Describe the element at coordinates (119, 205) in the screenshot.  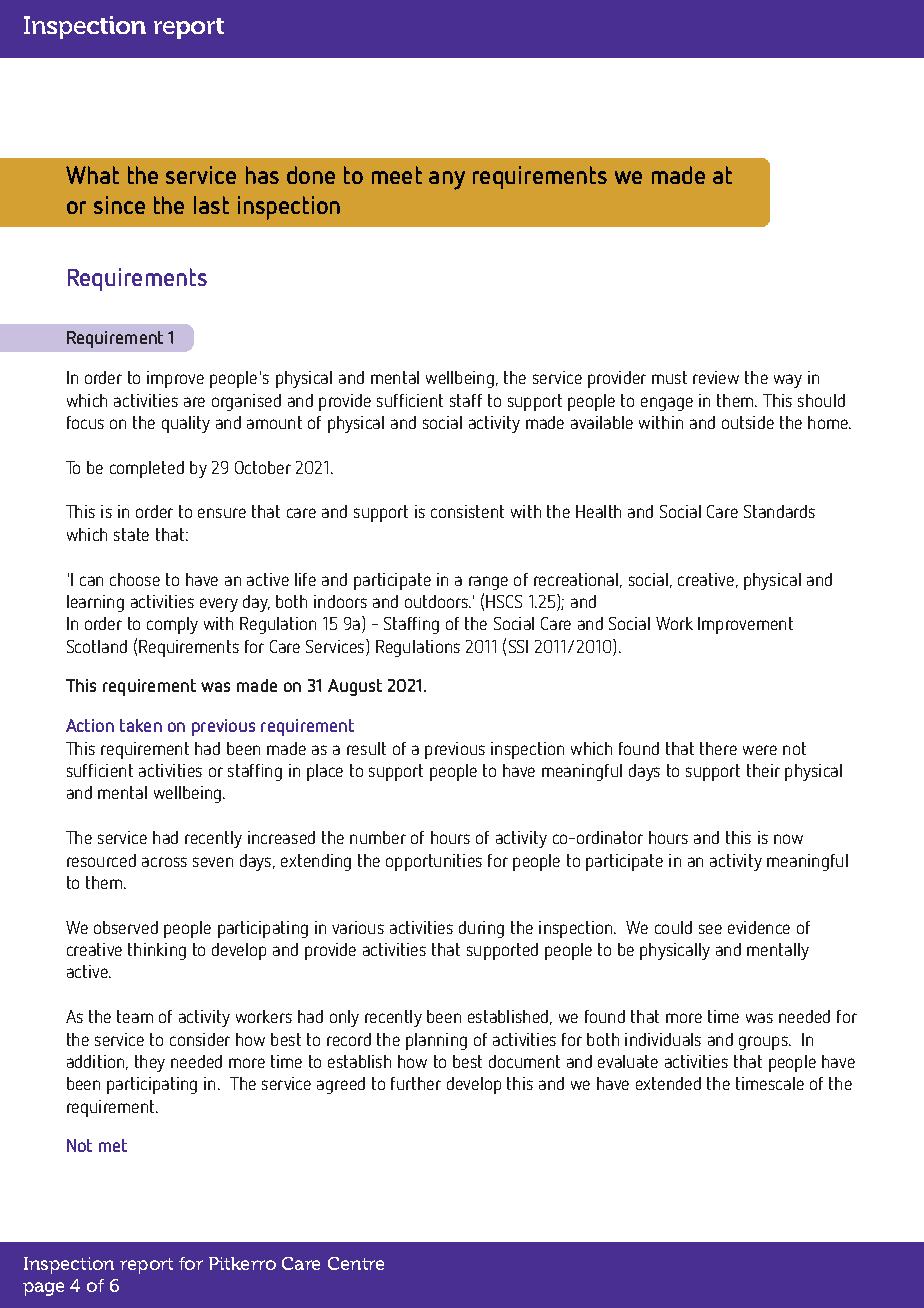
I see `since` at that location.
